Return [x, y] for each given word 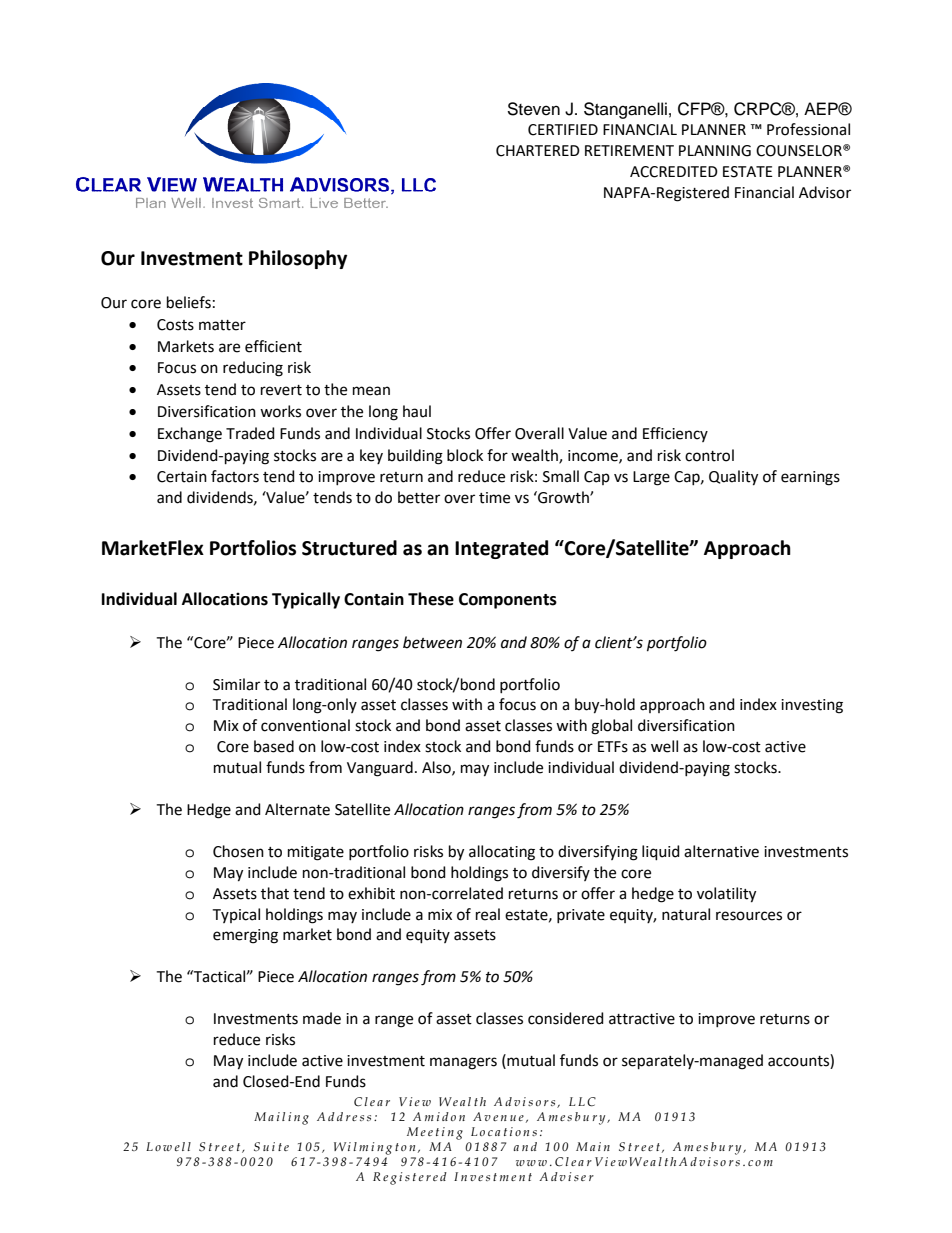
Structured [349, 548]
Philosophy [298, 259]
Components [508, 601]
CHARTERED [538, 151]
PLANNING [715, 151]
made [322, 1018]
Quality [733, 478]
